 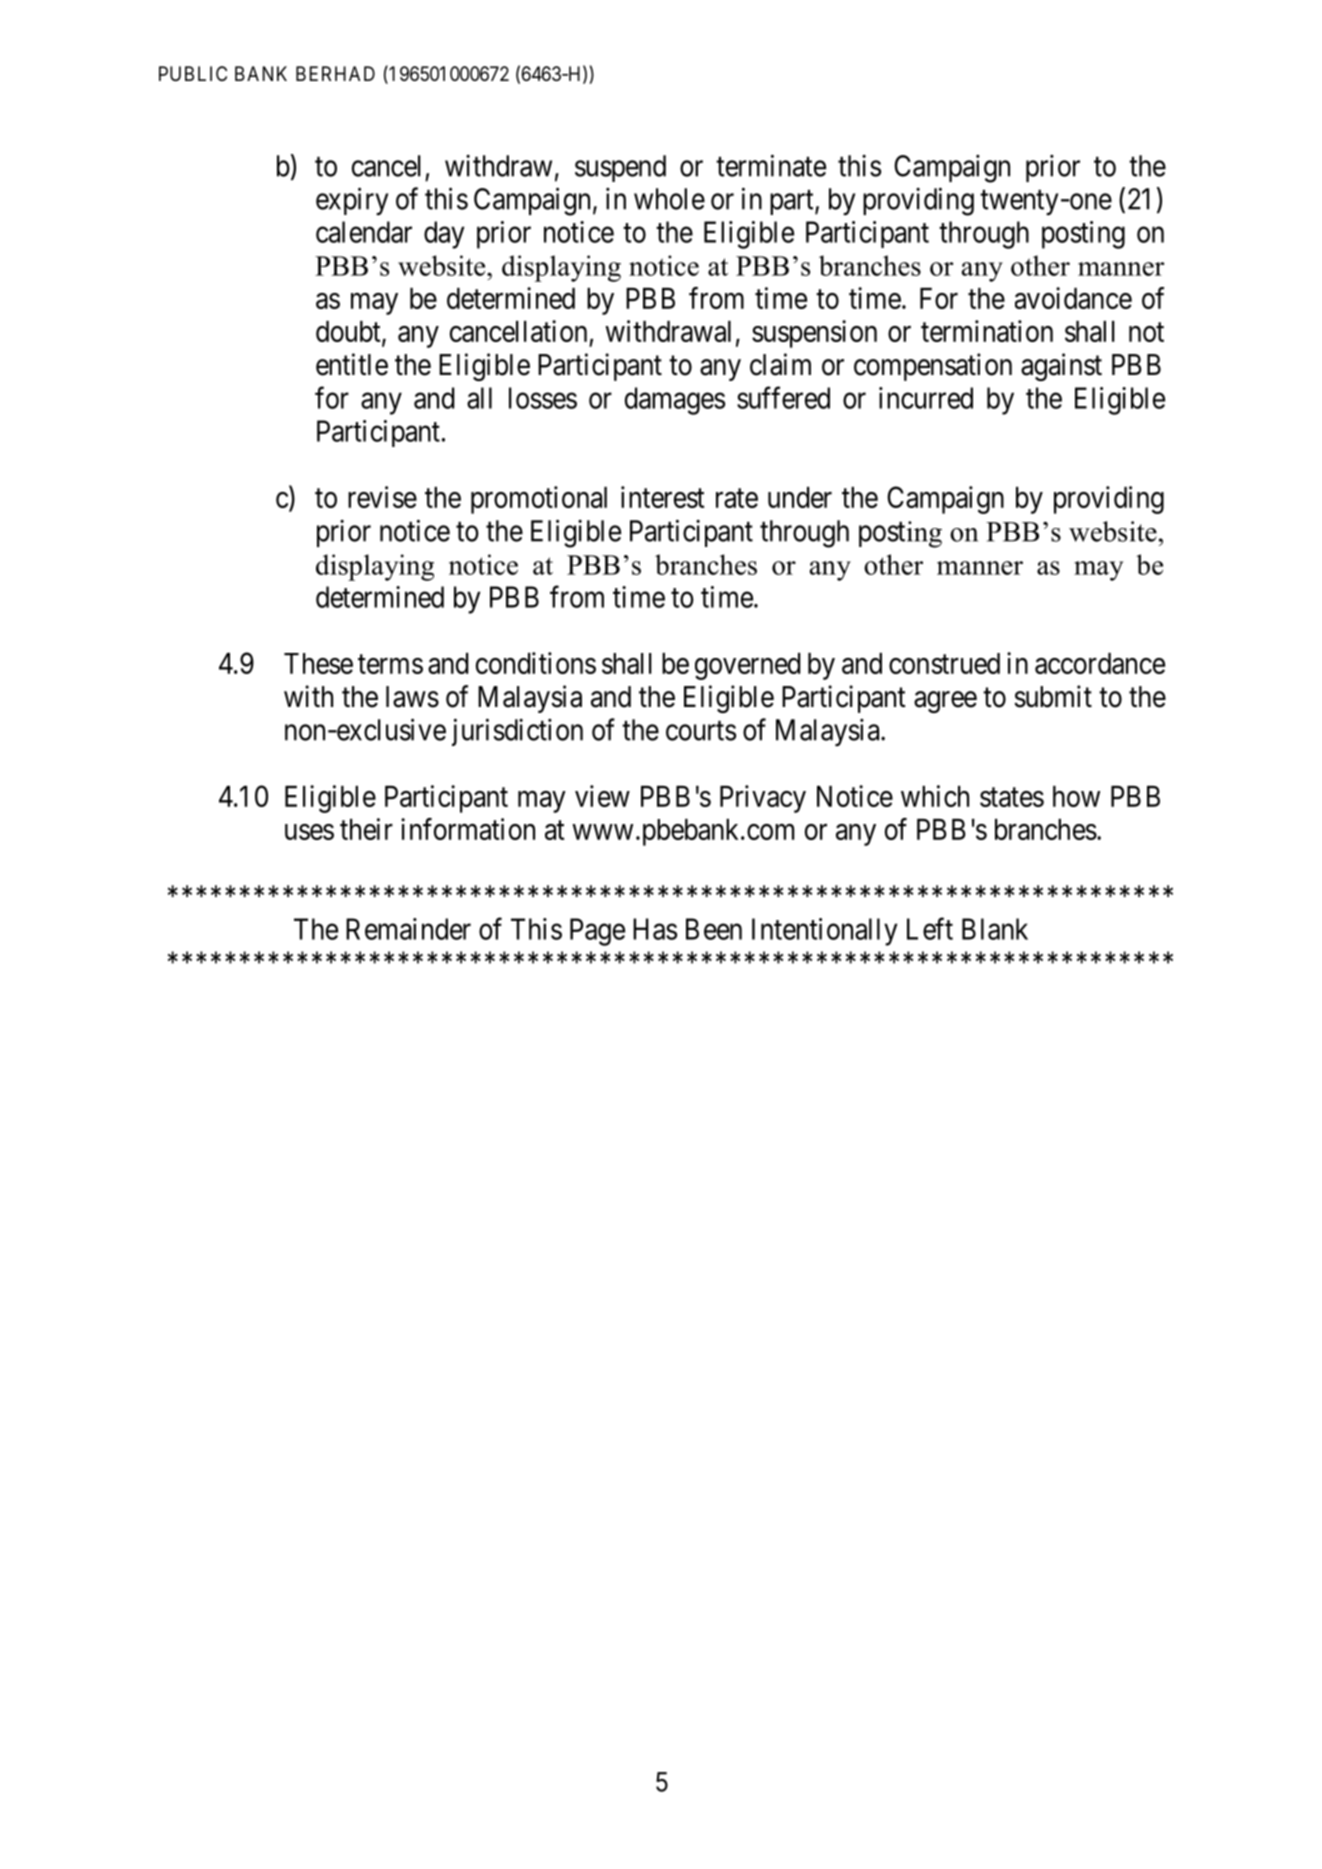 I want to click on agree, so click(x=945, y=702).
